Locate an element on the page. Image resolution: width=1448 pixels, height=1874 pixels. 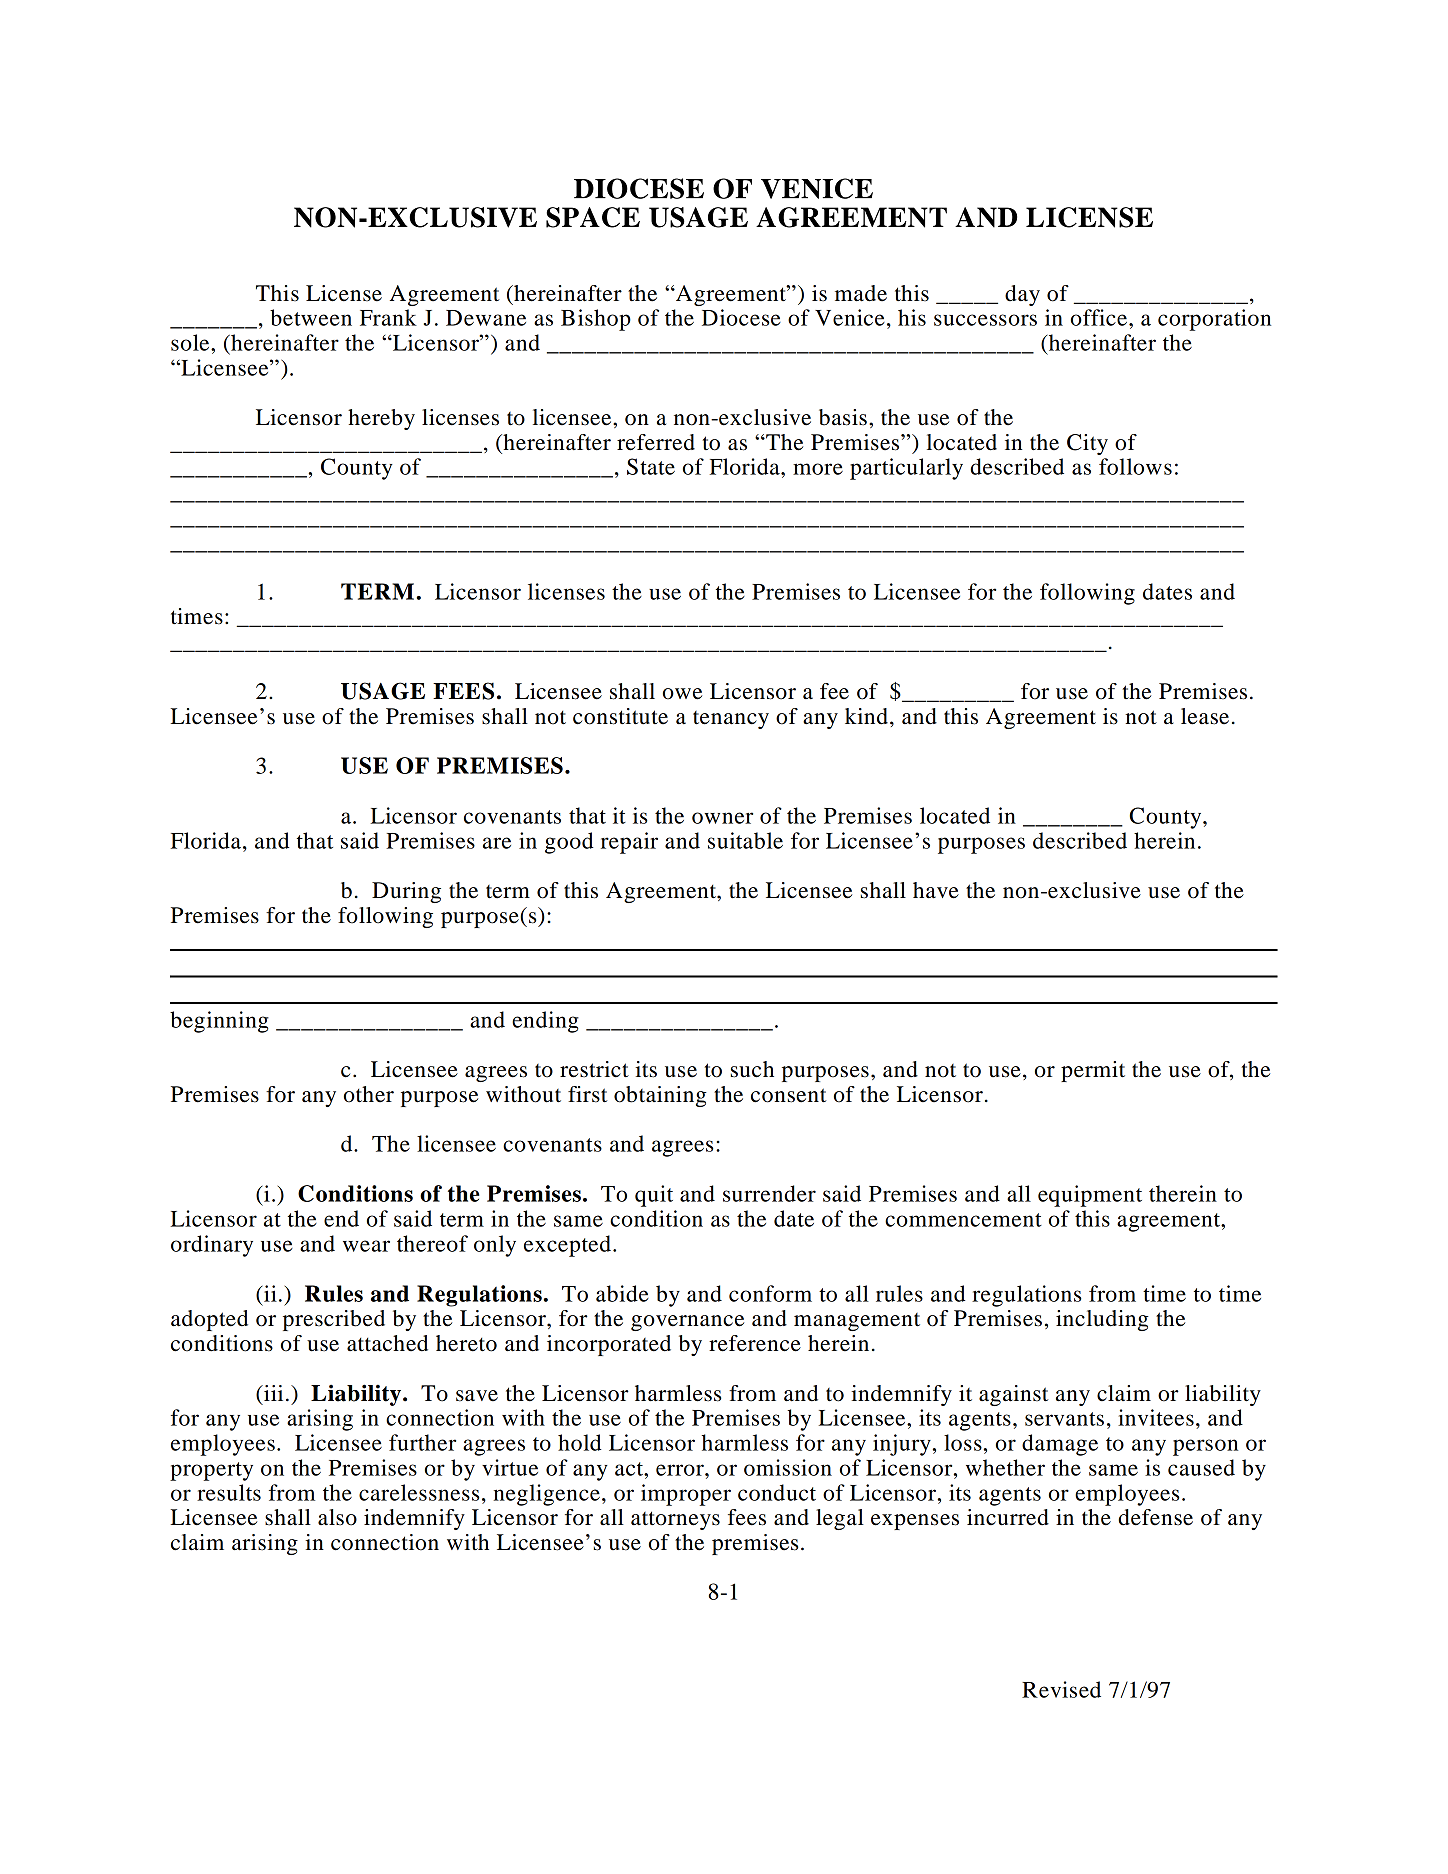
attorneys is located at coordinates (675, 1520).
